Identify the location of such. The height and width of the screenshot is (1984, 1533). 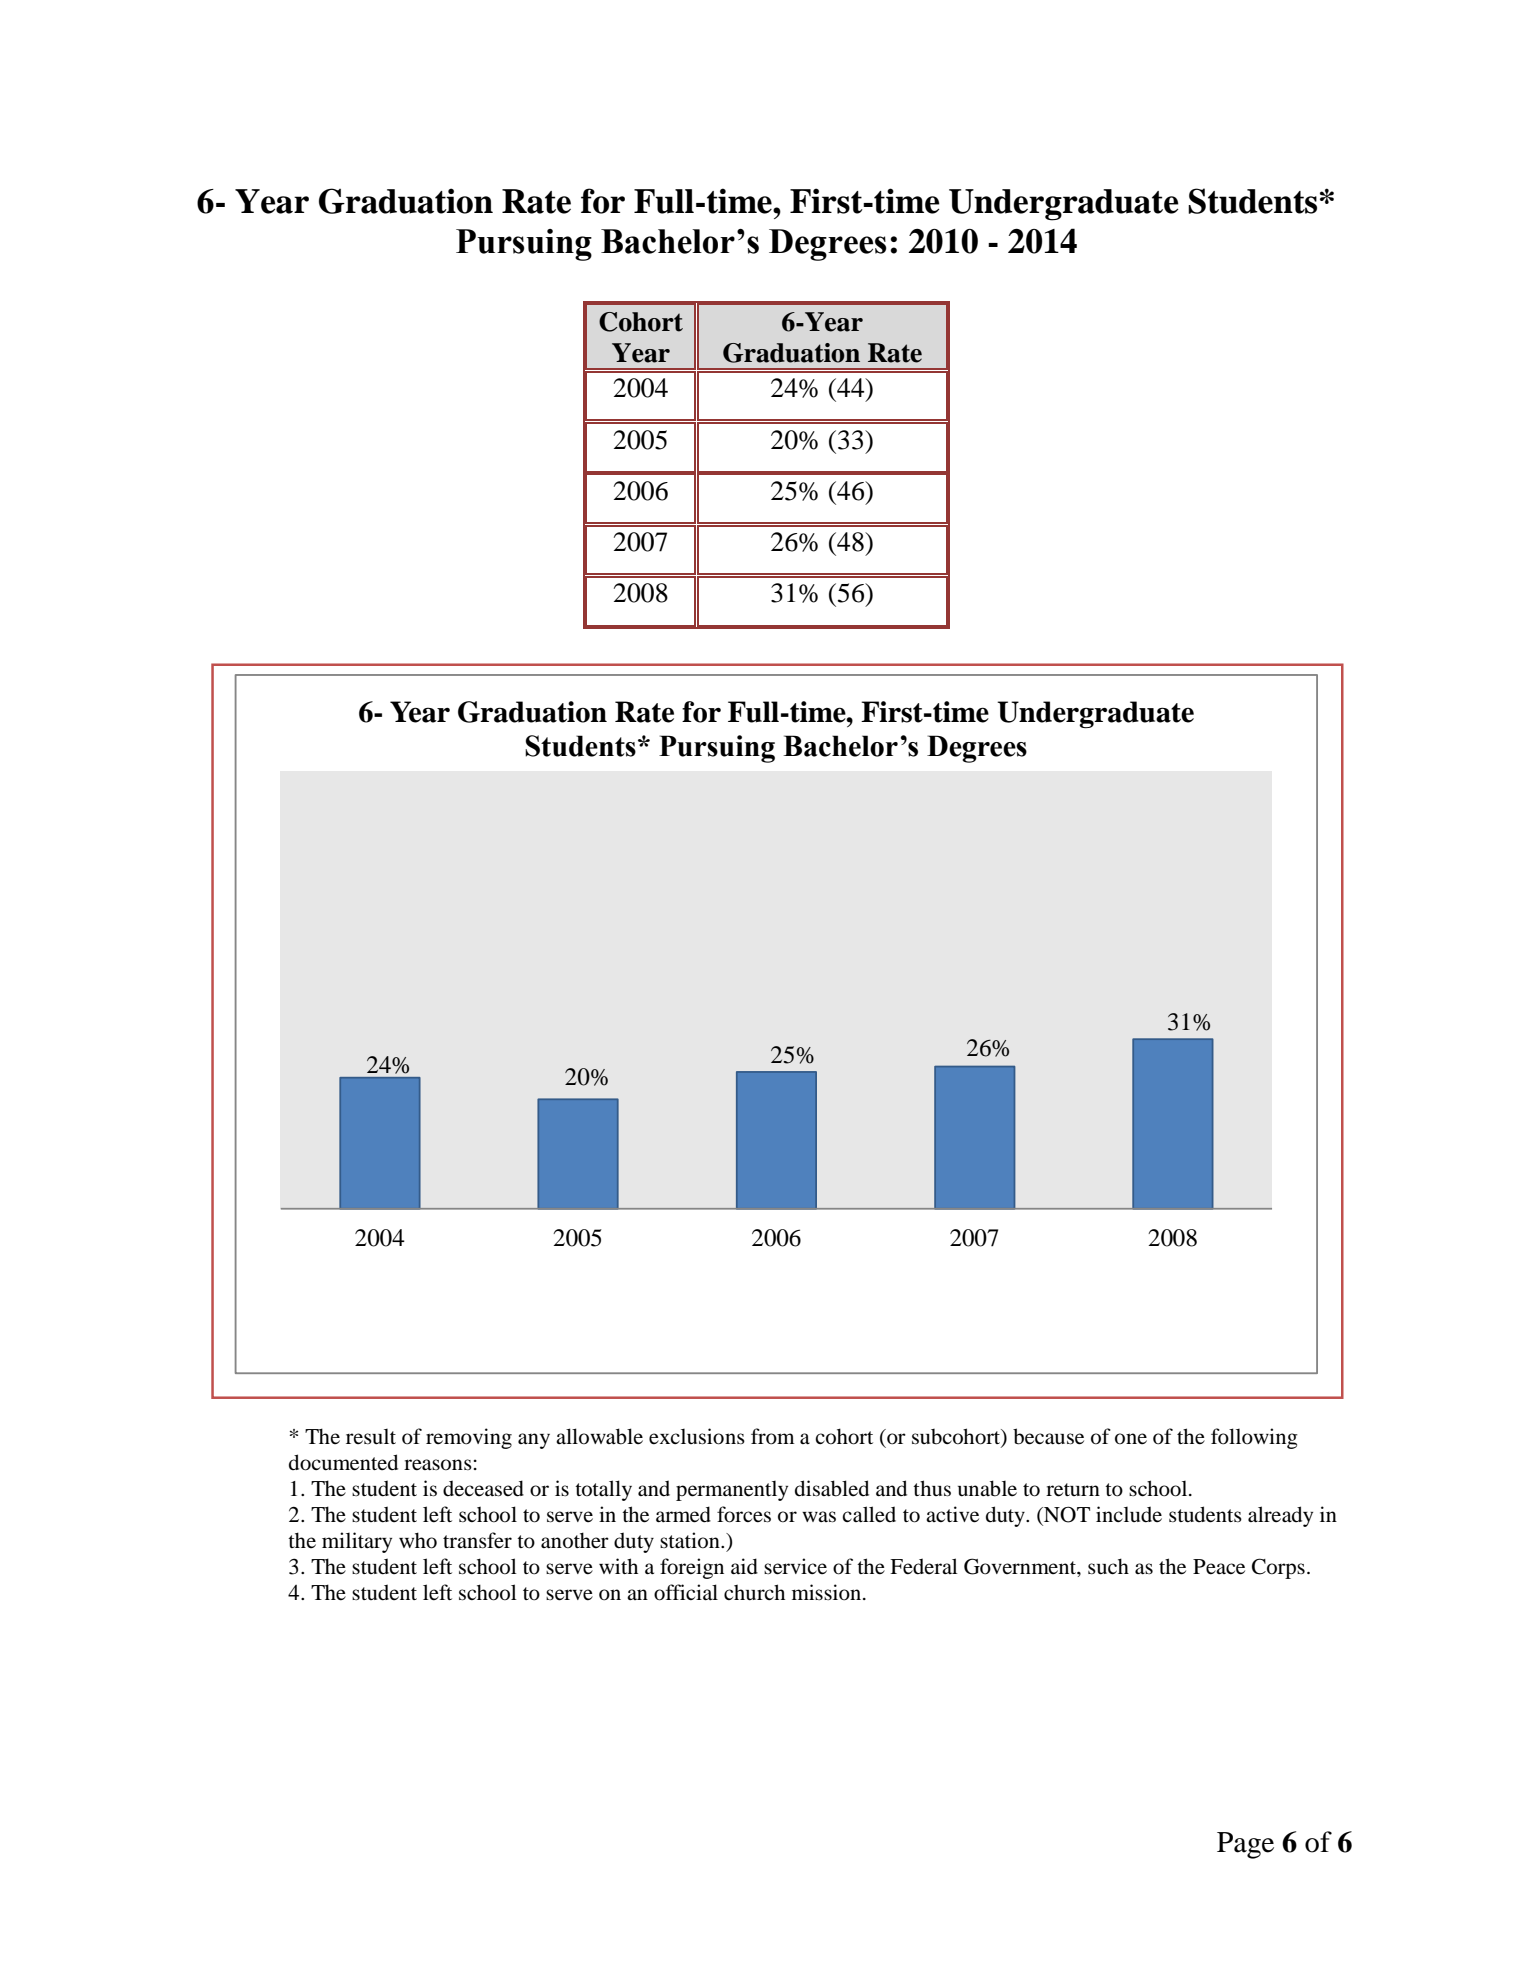
(1108, 1566).
